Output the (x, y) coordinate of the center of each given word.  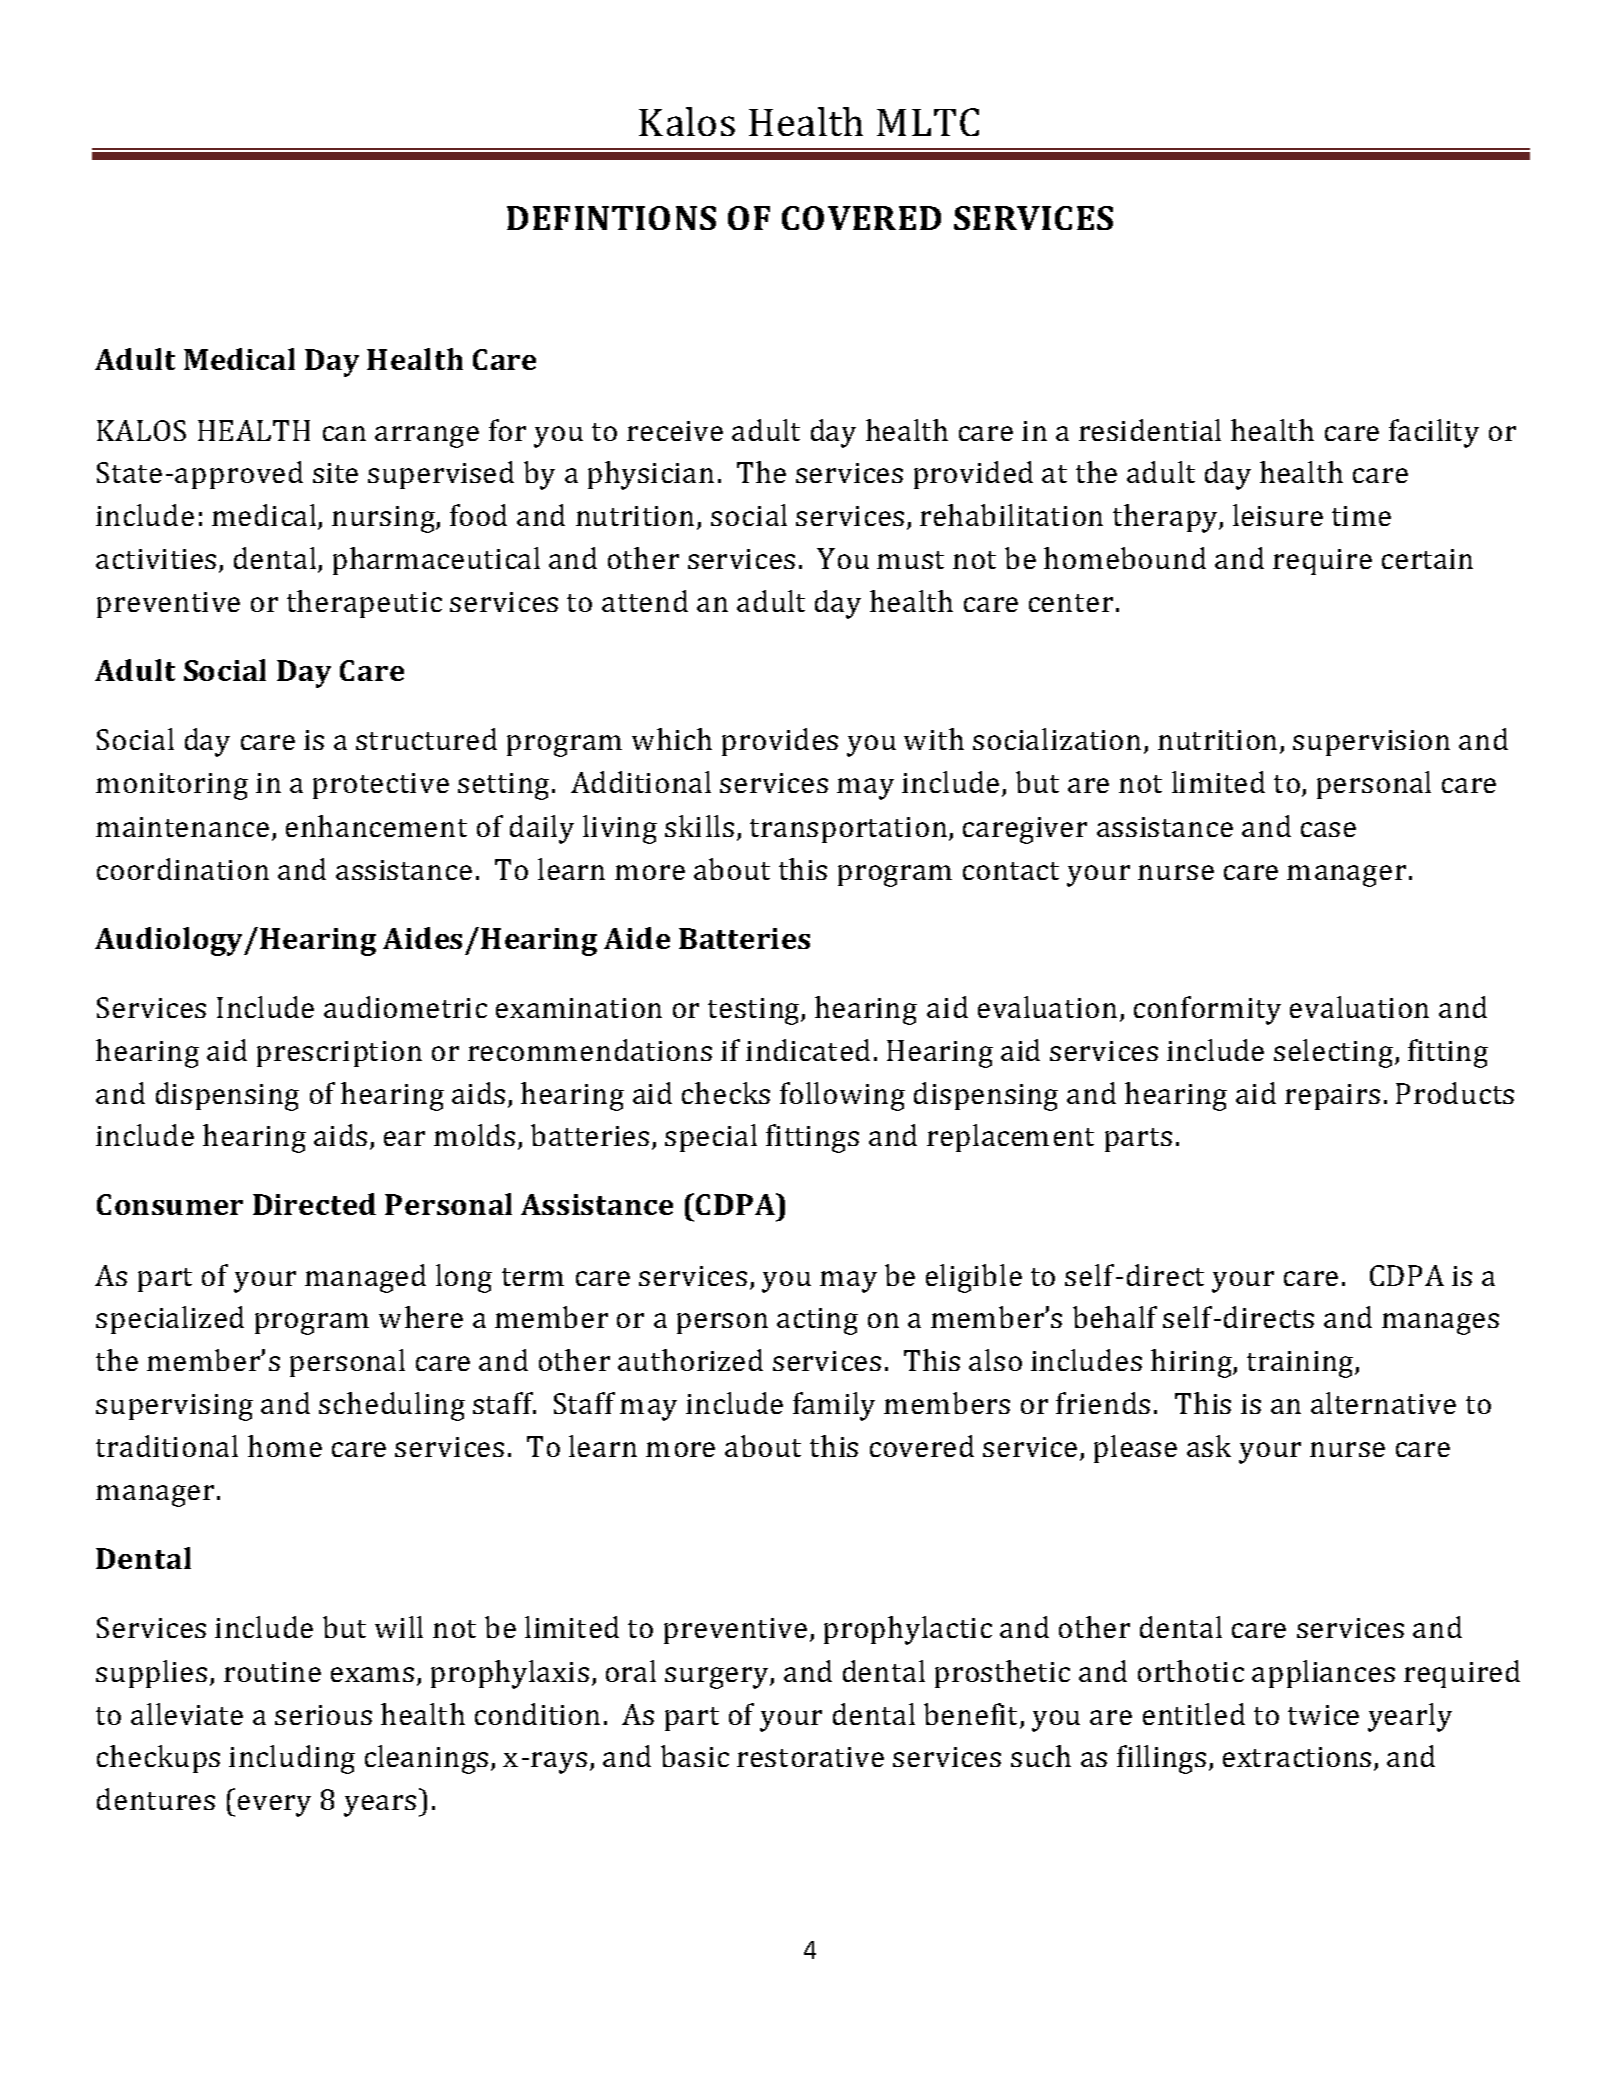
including (292, 1759)
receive (675, 431)
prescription (339, 1054)
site (335, 473)
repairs (1332, 1097)
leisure (1278, 515)
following (842, 1096)
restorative (810, 1757)
